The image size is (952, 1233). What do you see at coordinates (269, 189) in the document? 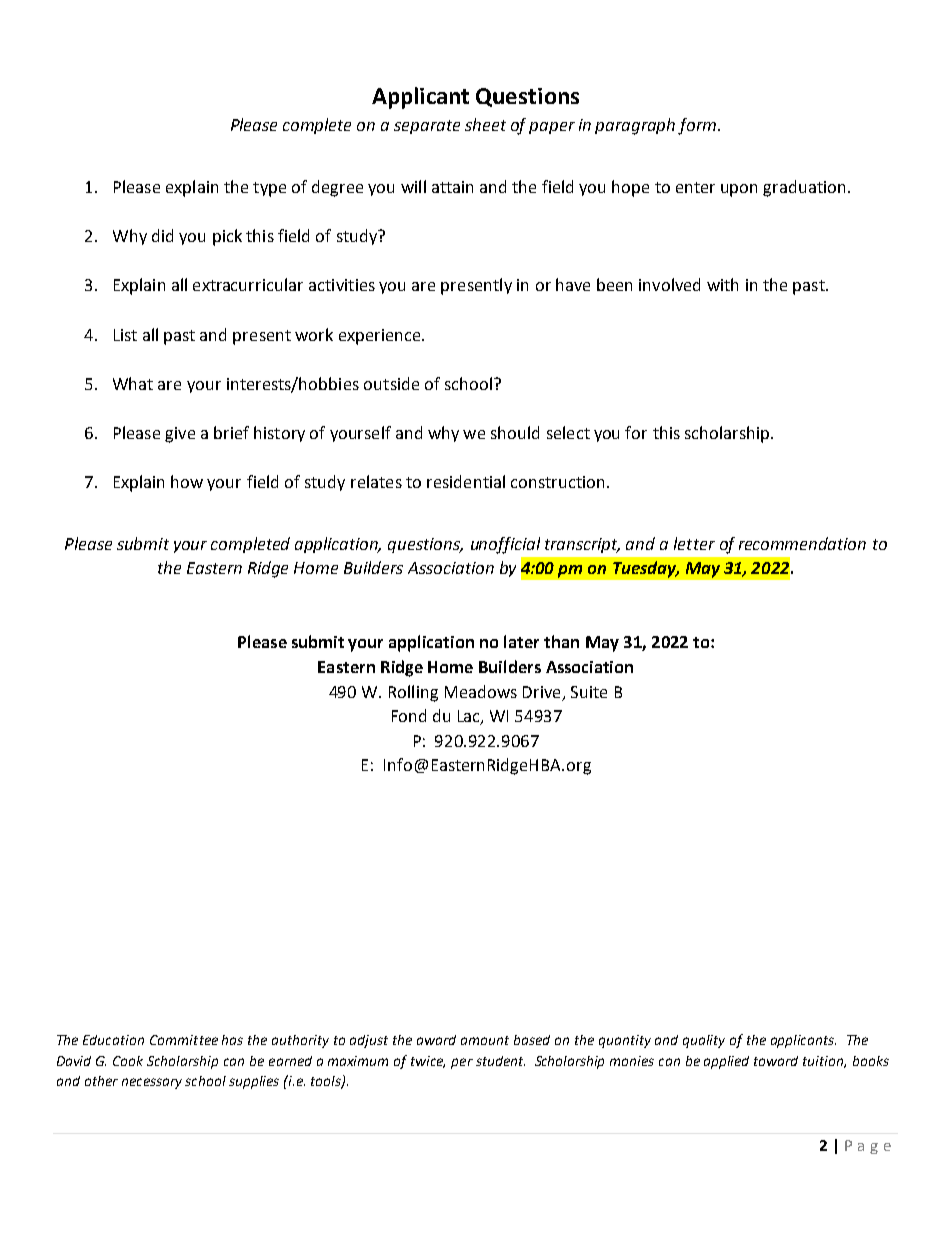
I see `type` at bounding box center [269, 189].
